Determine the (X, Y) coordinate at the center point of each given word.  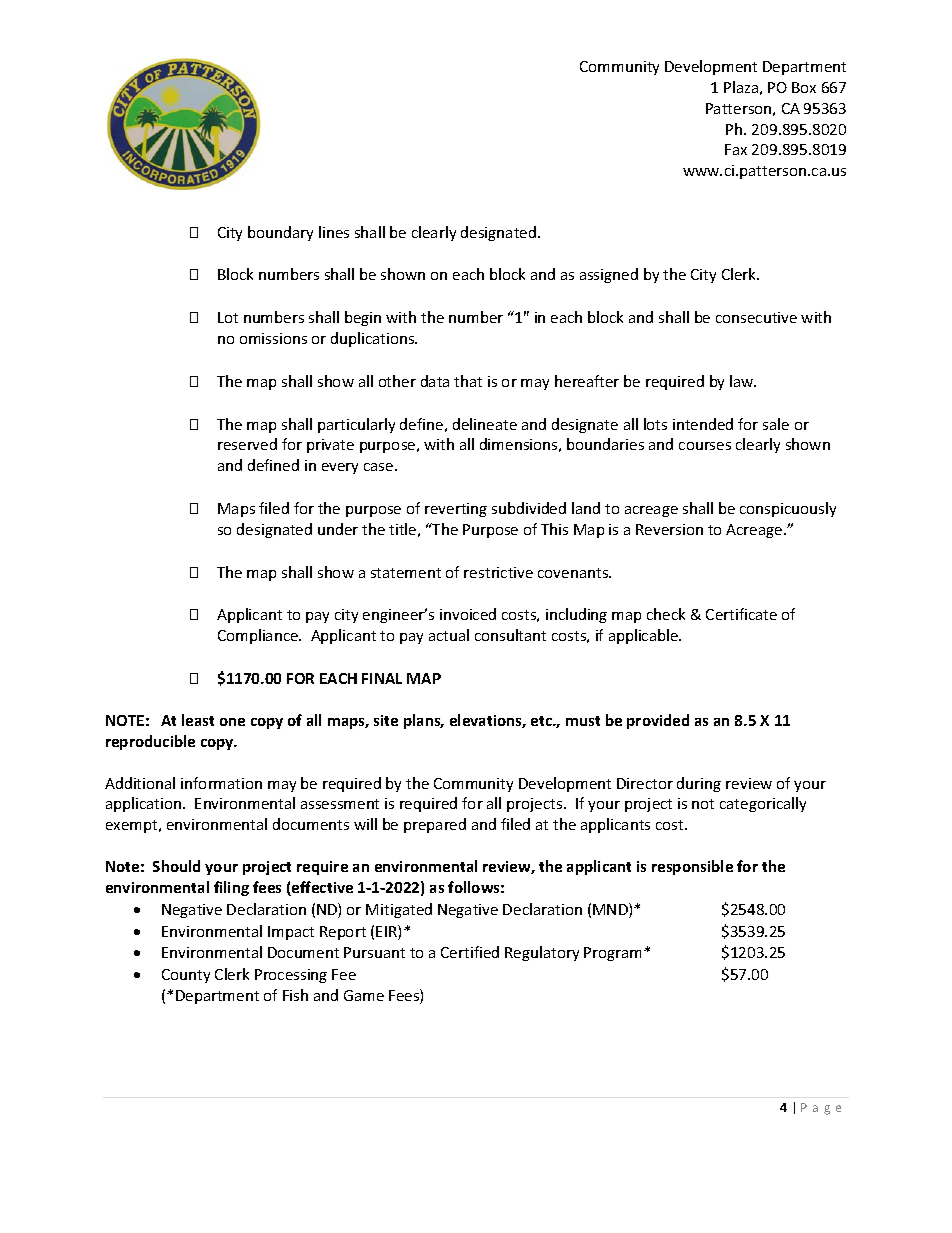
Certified (470, 952)
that (468, 381)
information (221, 783)
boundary (280, 233)
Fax (736, 149)
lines (334, 232)
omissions (273, 338)
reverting (456, 510)
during (699, 784)
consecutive (756, 317)
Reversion (669, 529)
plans (423, 721)
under (338, 529)
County (186, 976)
